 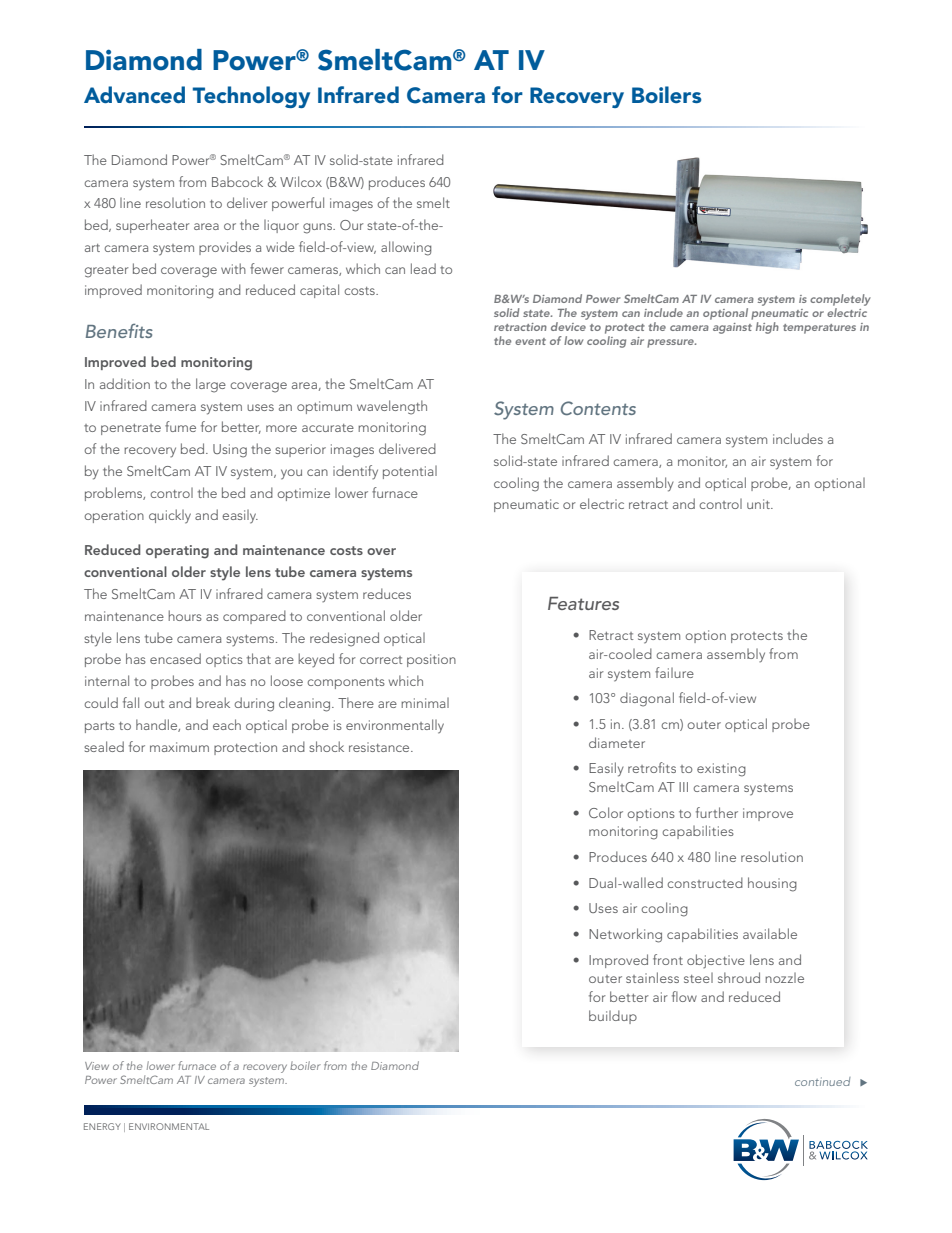 What do you see at coordinates (179, 747) in the screenshot?
I see `maximum` at bounding box center [179, 747].
